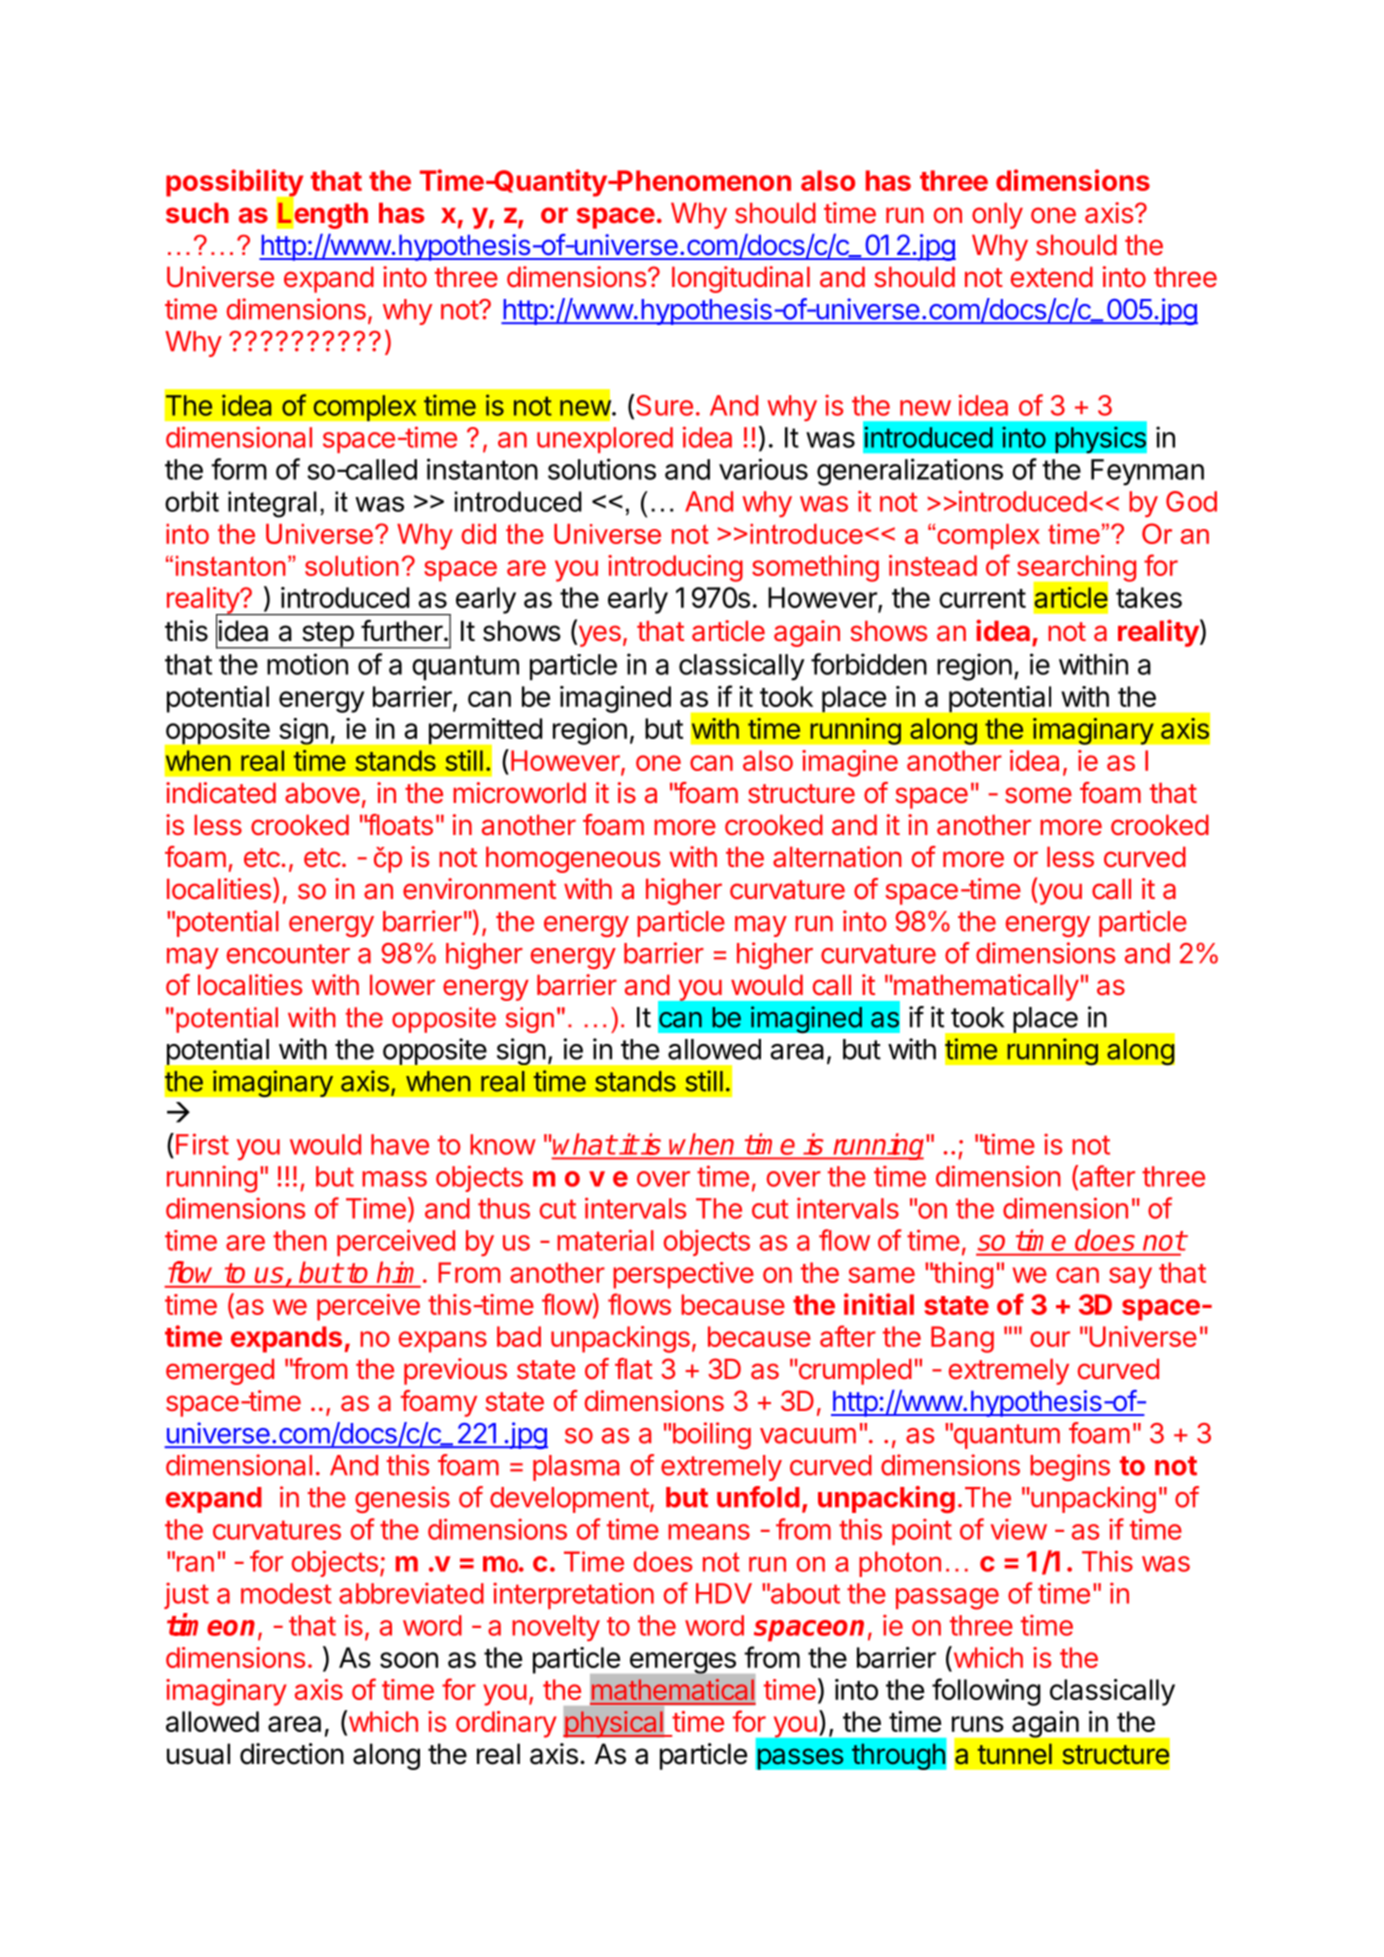 The height and width of the image is (1957, 1384). Describe the element at coordinates (675, 568) in the image. I see `introducing` at that location.
